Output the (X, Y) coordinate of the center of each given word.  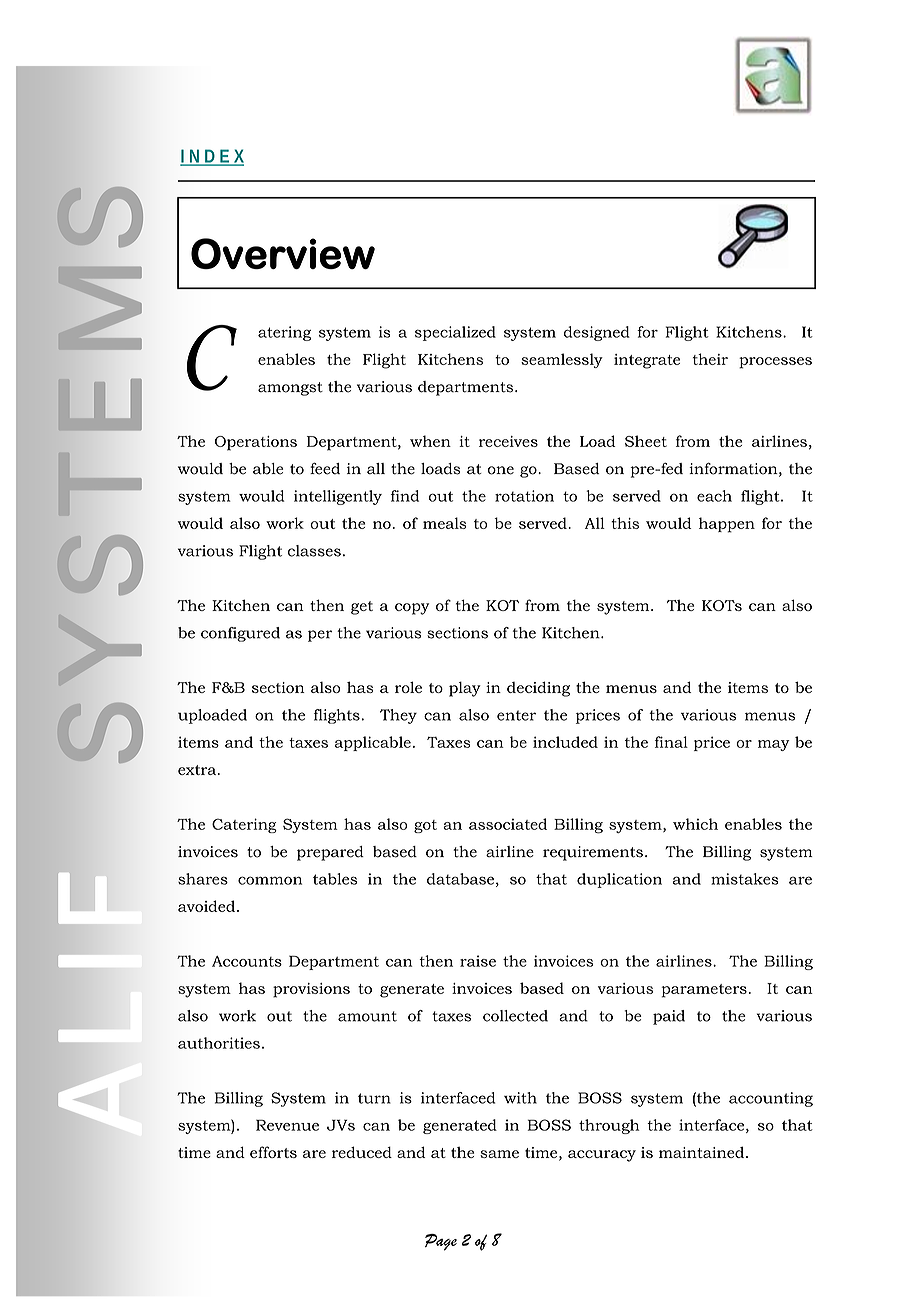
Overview (283, 253)
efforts (273, 1152)
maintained (703, 1152)
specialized (455, 333)
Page (441, 1242)
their (710, 359)
